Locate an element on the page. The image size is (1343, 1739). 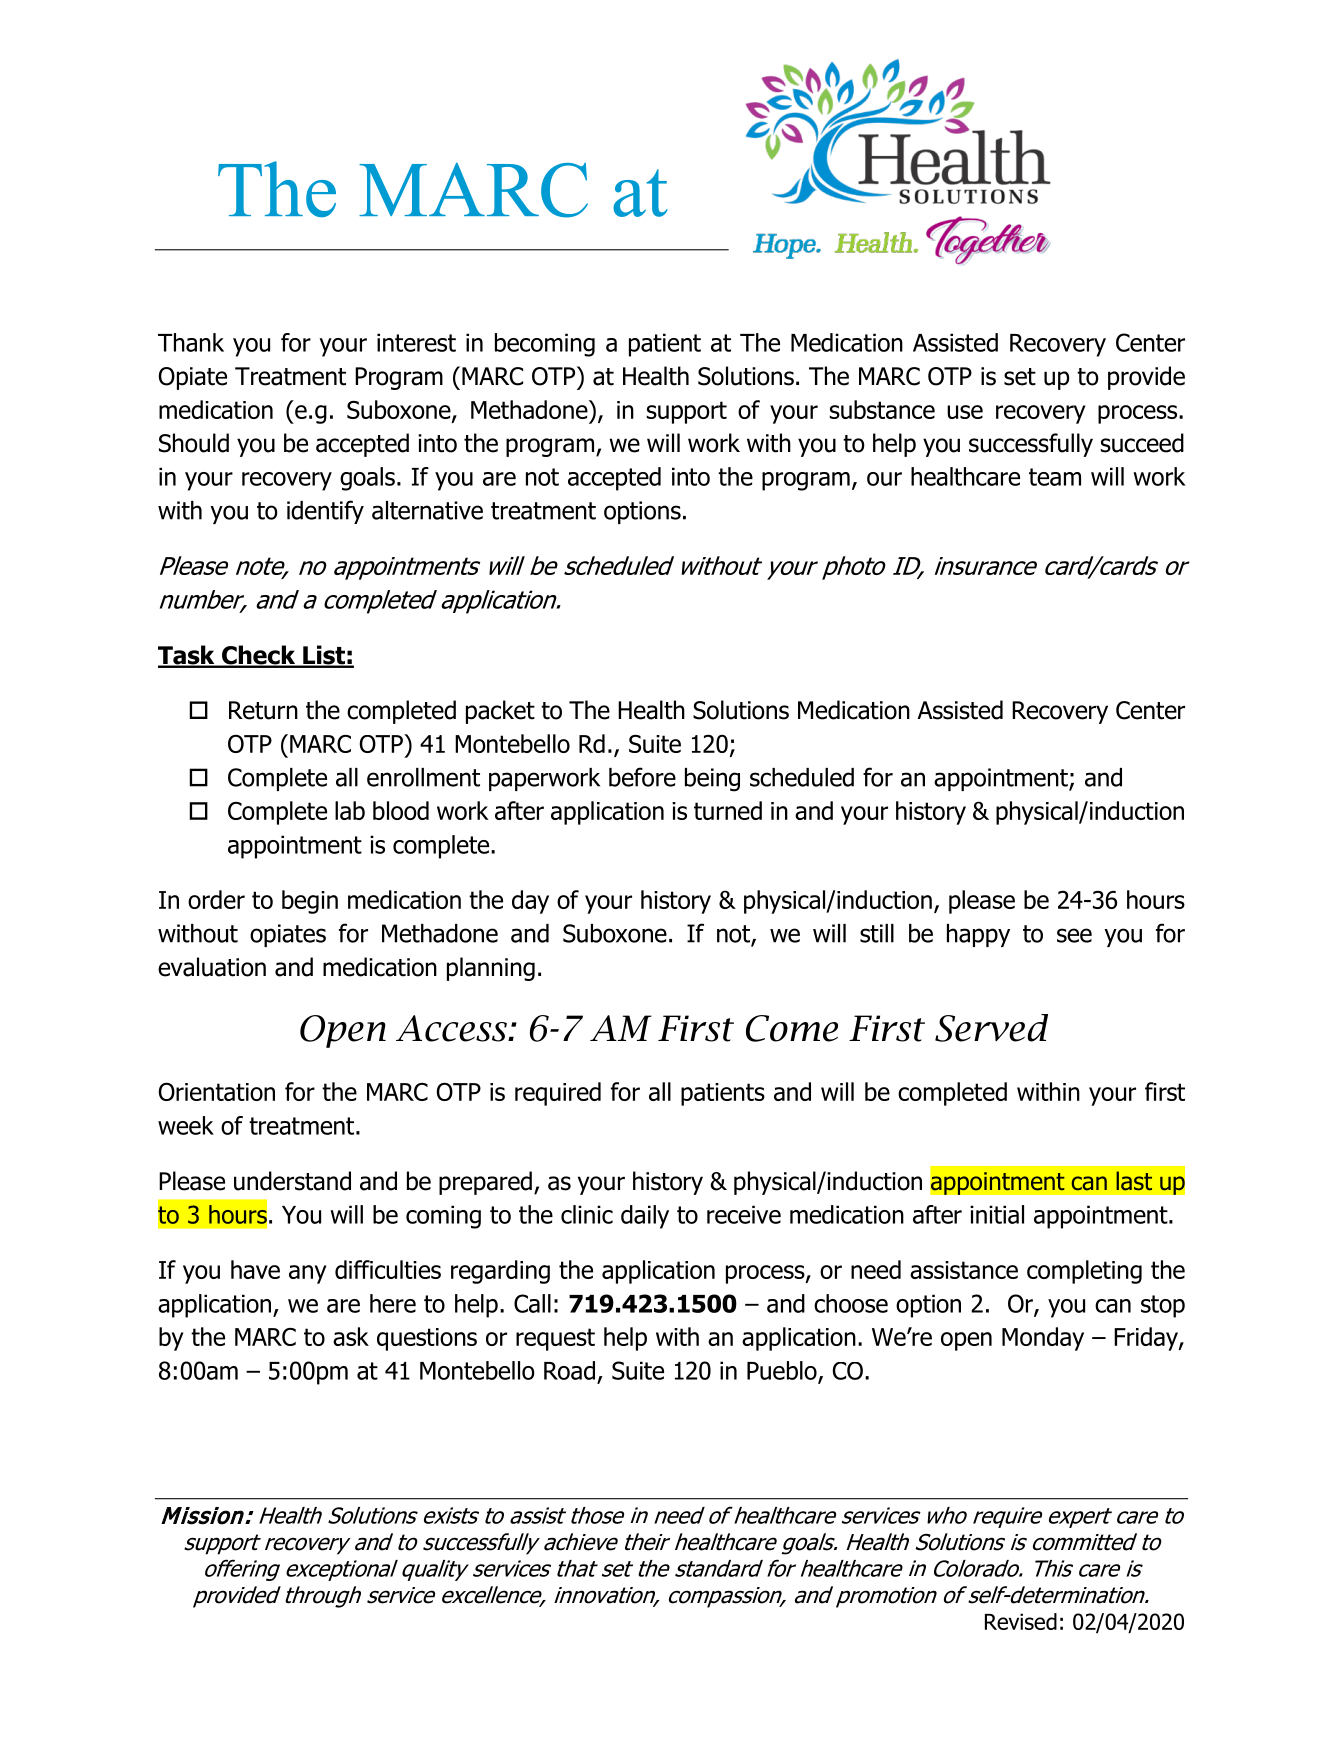
use is located at coordinates (965, 412).
